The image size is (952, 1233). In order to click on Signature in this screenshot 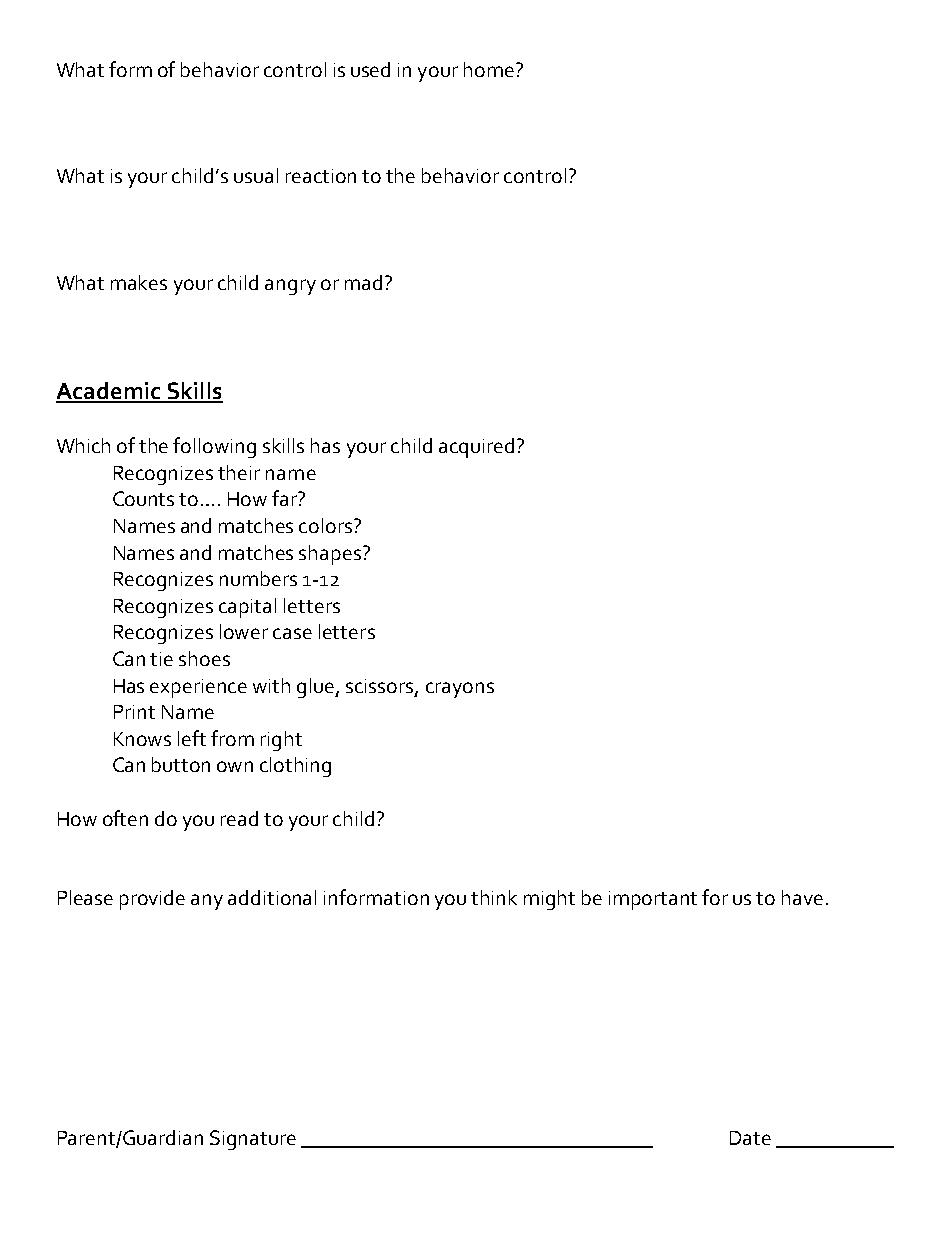, I will do `click(253, 1140)`.
